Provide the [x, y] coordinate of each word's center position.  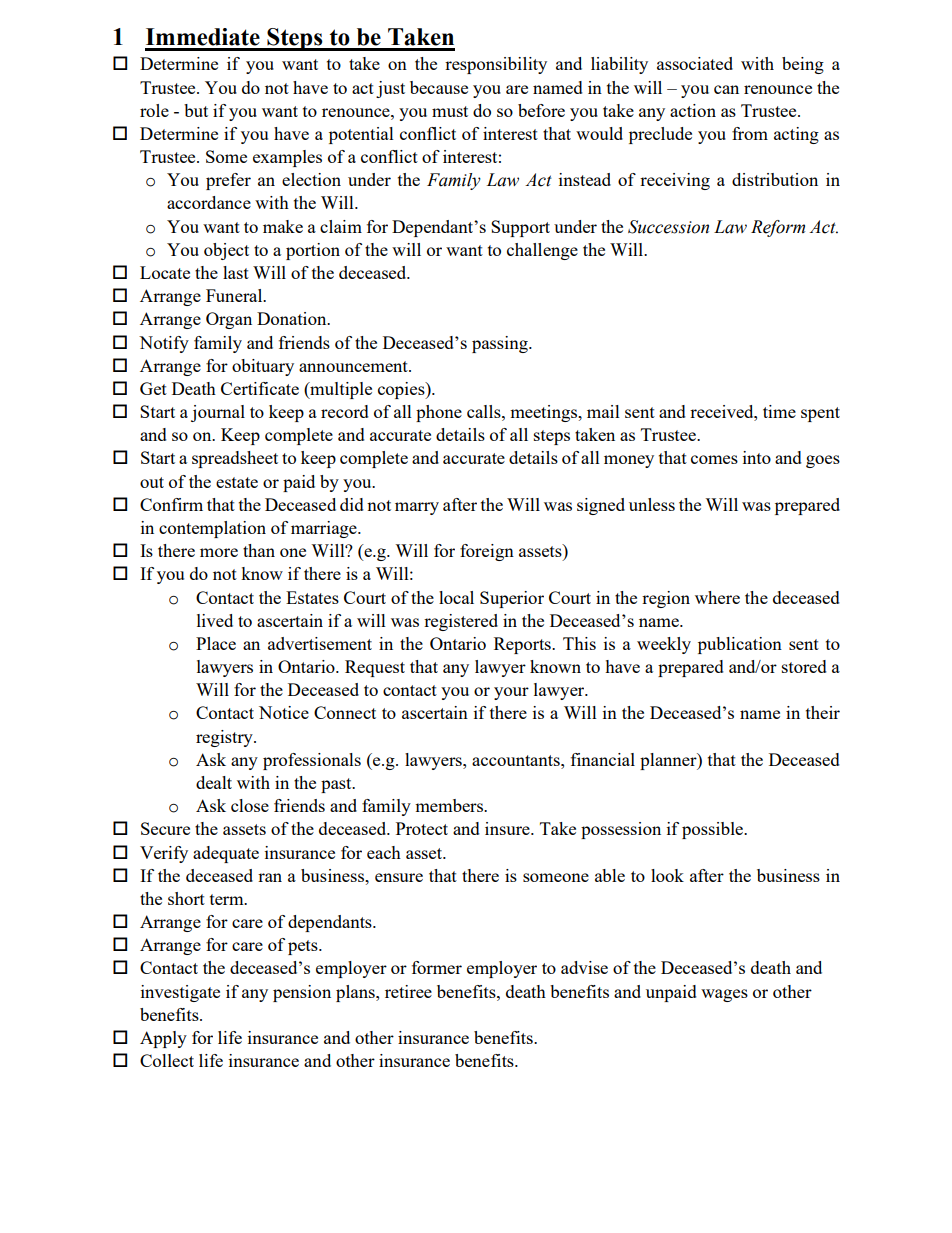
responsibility [496, 65]
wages [724, 995]
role [154, 110]
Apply [163, 1039]
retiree [408, 991]
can [726, 89]
